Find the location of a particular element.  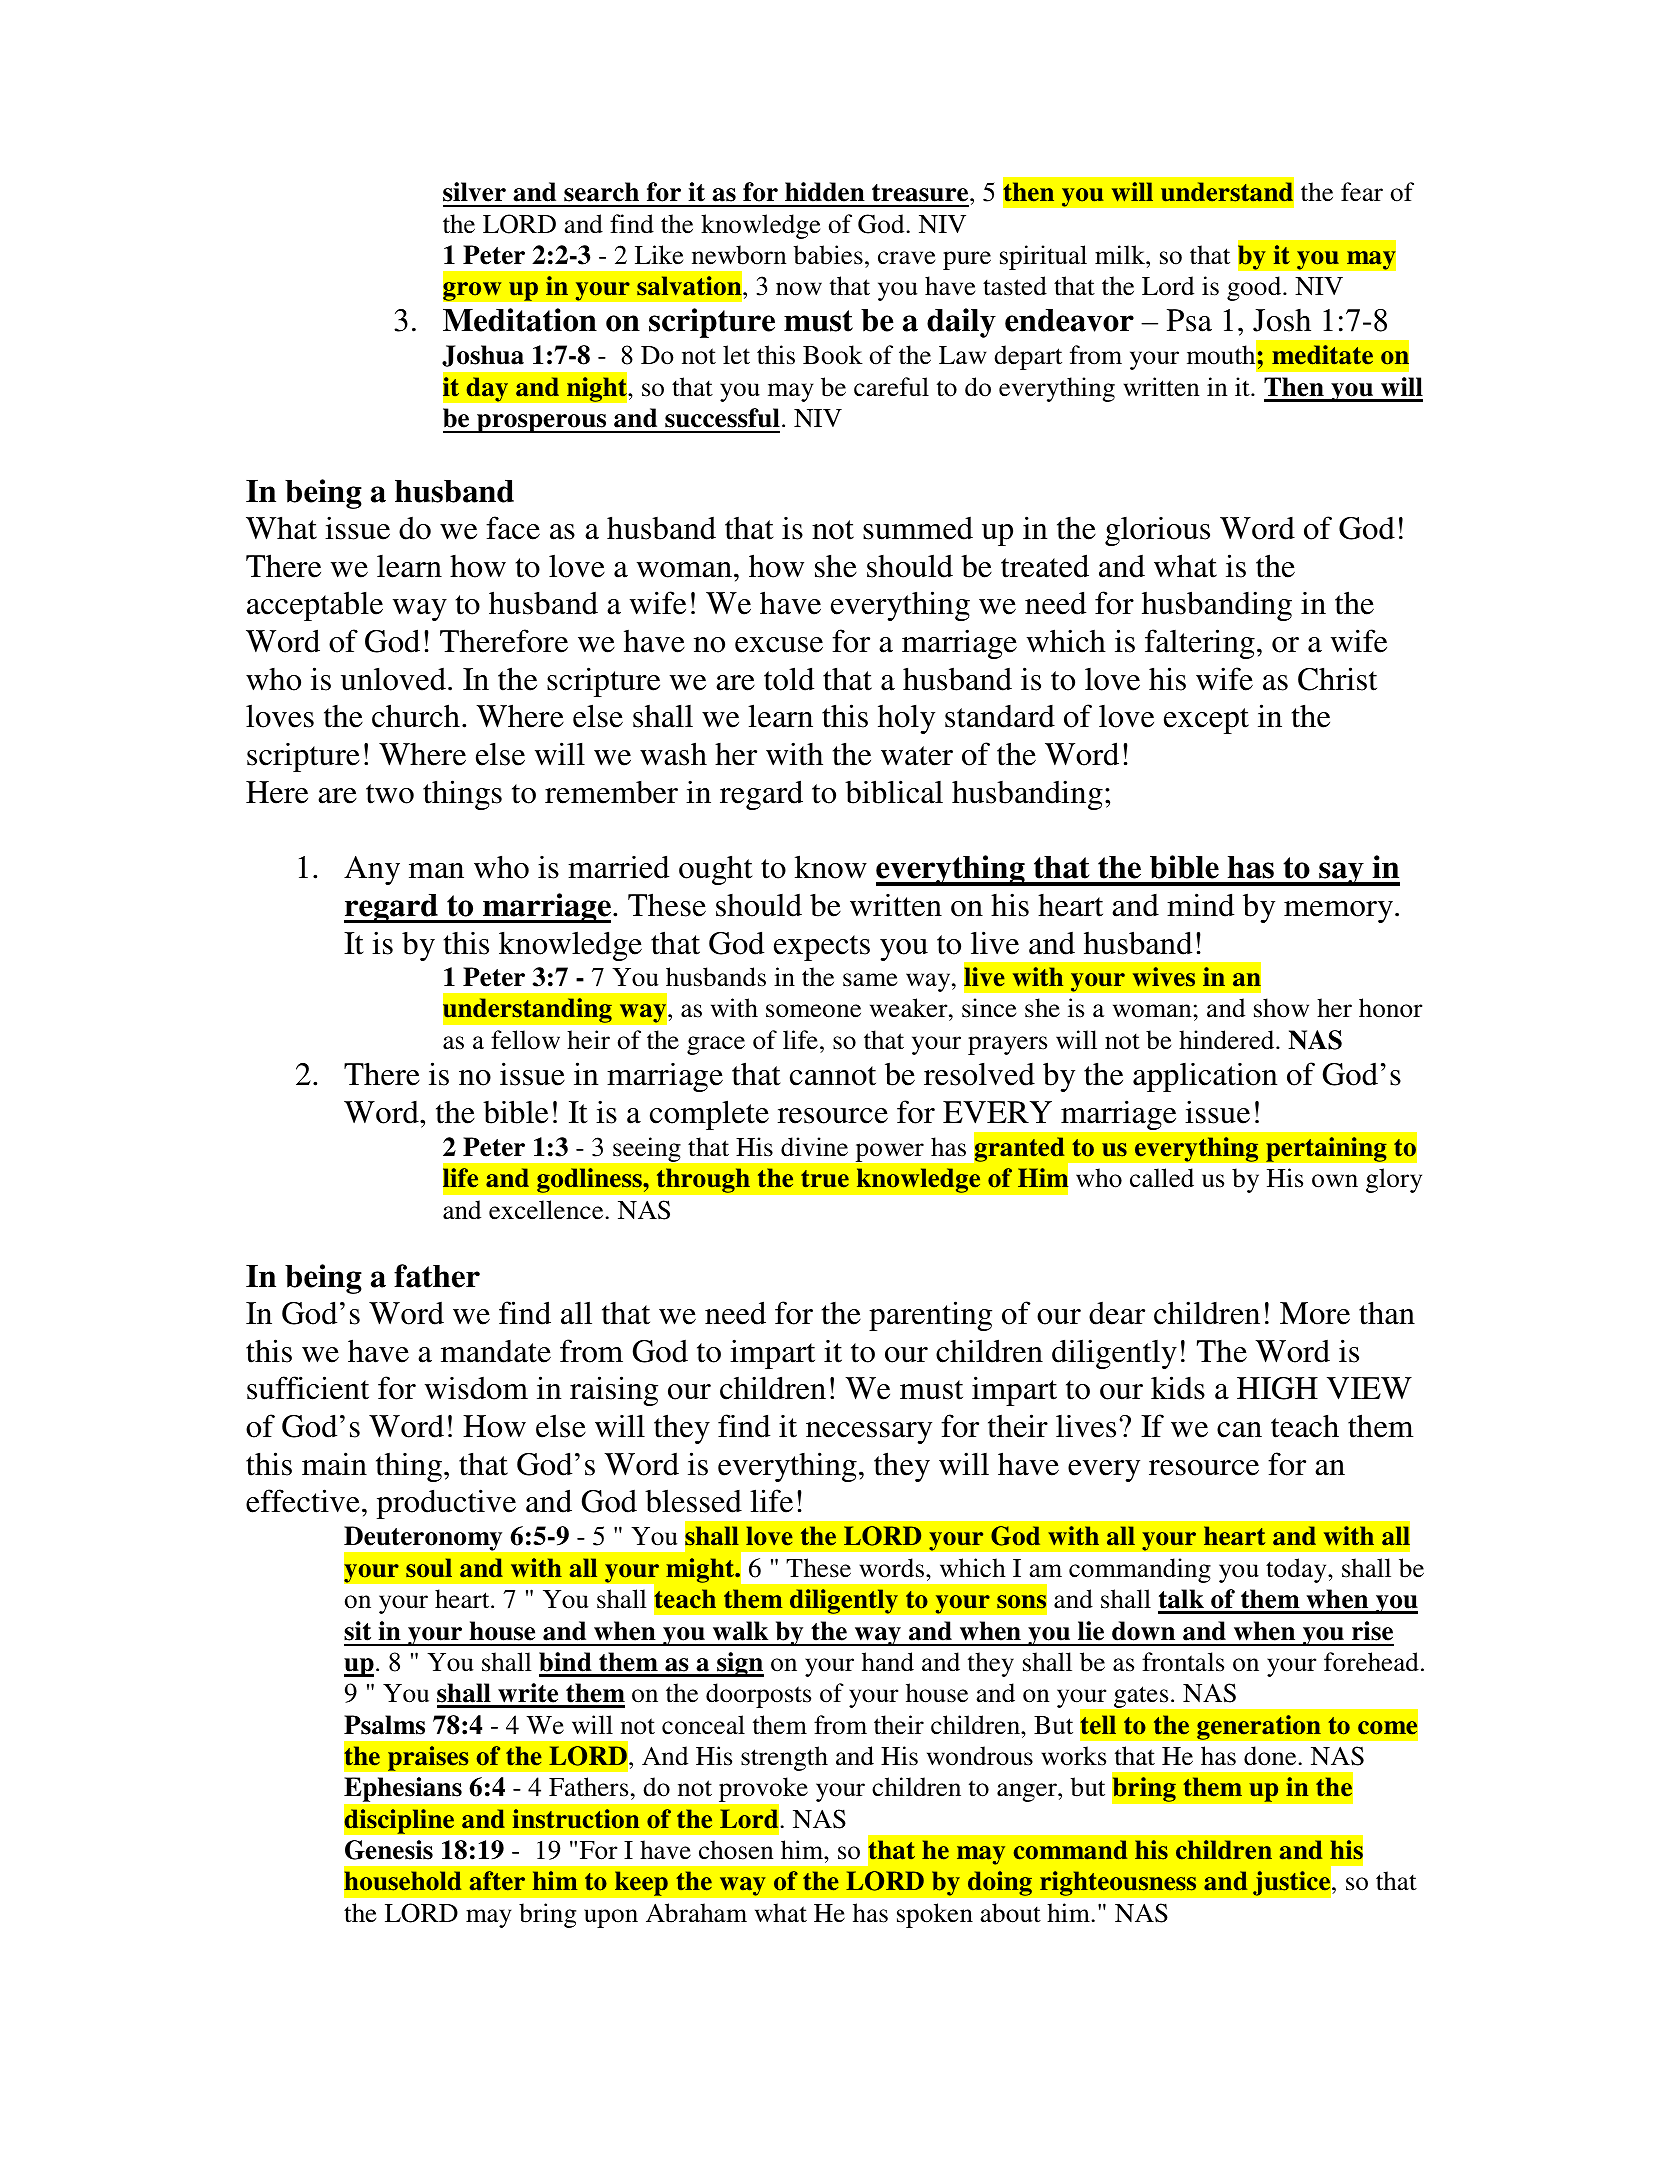

except is located at coordinates (1206, 721).
